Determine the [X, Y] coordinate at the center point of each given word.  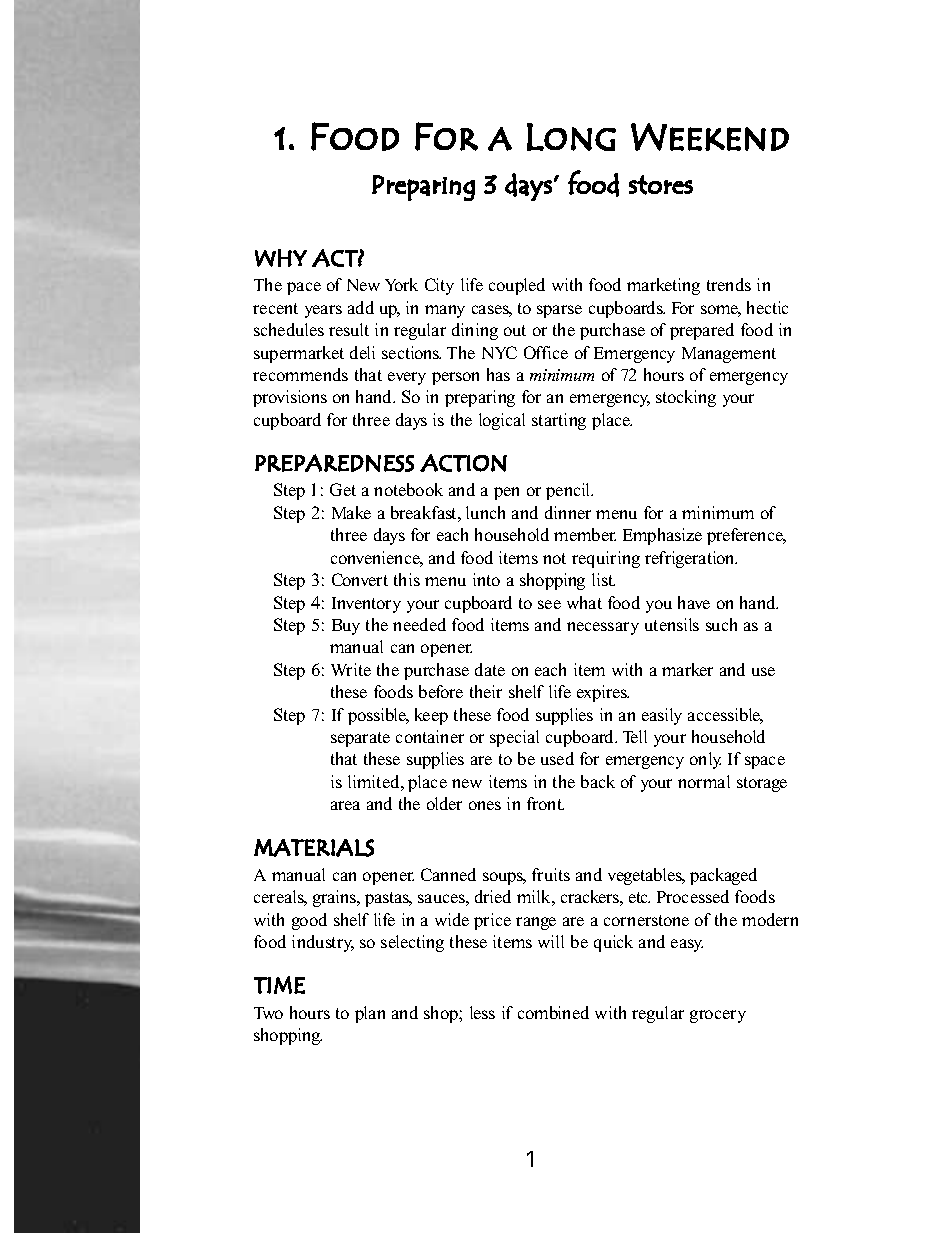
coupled [517, 286]
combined [553, 1012]
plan [370, 1014]
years [323, 311]
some [721, 311]
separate [360, 739]
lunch [485, 512]
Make [351, 512]
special [514, 738]
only [705, 760]
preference [746, 536]
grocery [718, 1016]
